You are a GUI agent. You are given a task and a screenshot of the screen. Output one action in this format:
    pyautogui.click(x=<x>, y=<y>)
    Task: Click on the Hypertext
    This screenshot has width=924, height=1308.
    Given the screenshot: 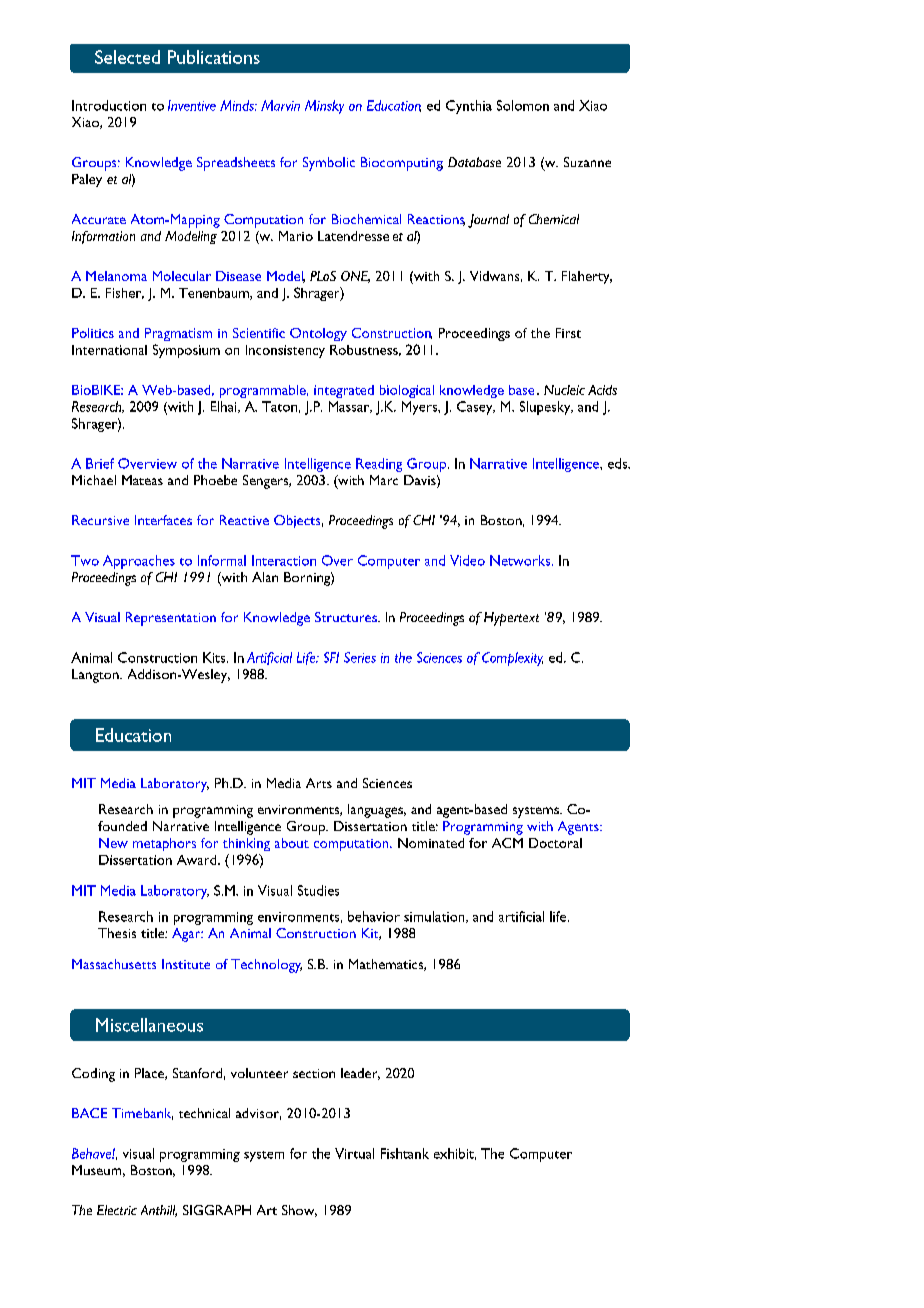 What is the action you would take?
    pyautogui.click(x=511, y=619)
